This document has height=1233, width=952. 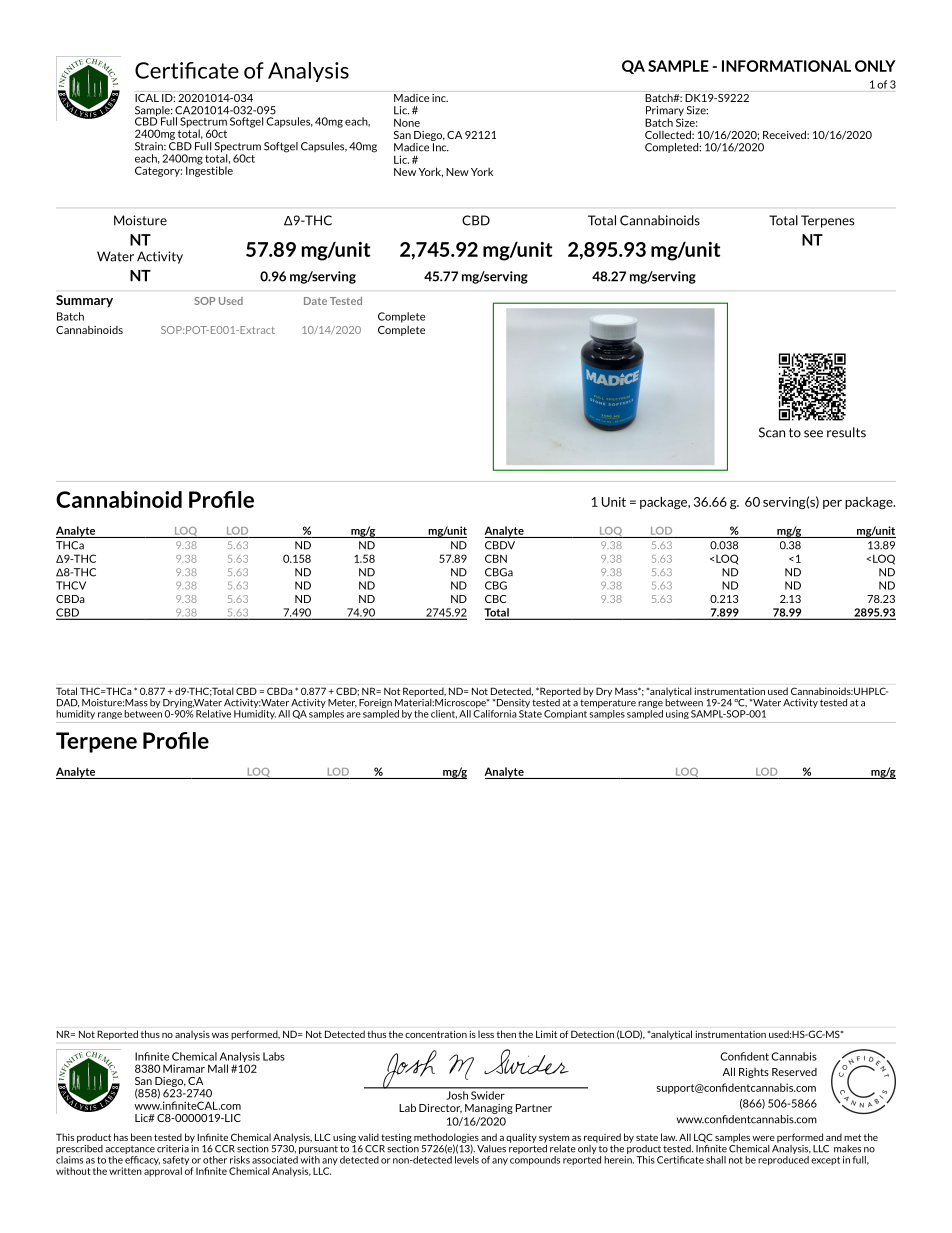 I want to click on was, so click(x=220, y=1035).
